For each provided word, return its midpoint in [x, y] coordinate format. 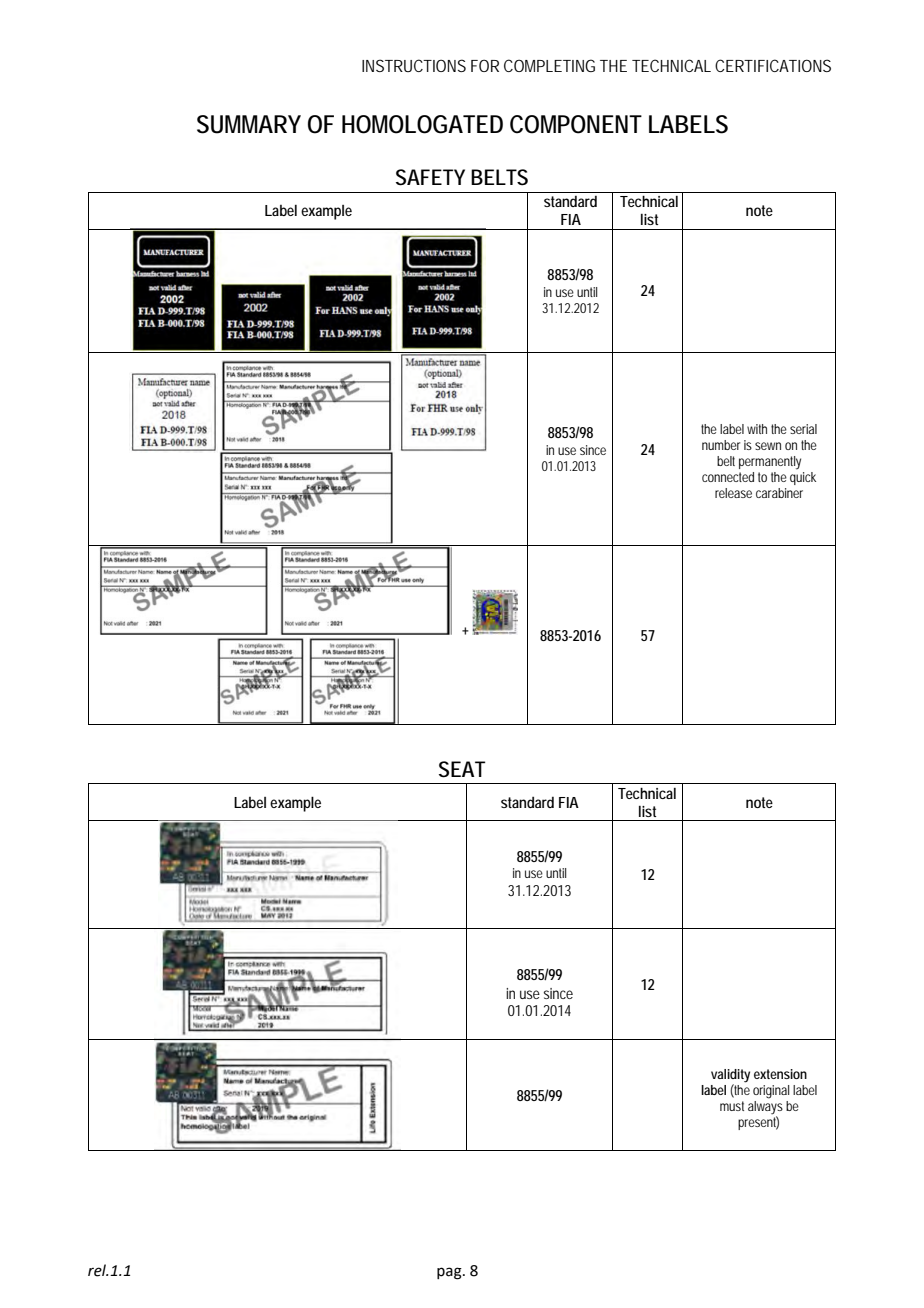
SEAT [462, 769]
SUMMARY [249, 124]
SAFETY [430, 177]
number [721, 445]
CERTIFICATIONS [773, 65]
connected [728, 477]
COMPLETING [549, 65]
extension [780, 1074]
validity [730, 1077]
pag [450, 1273]
